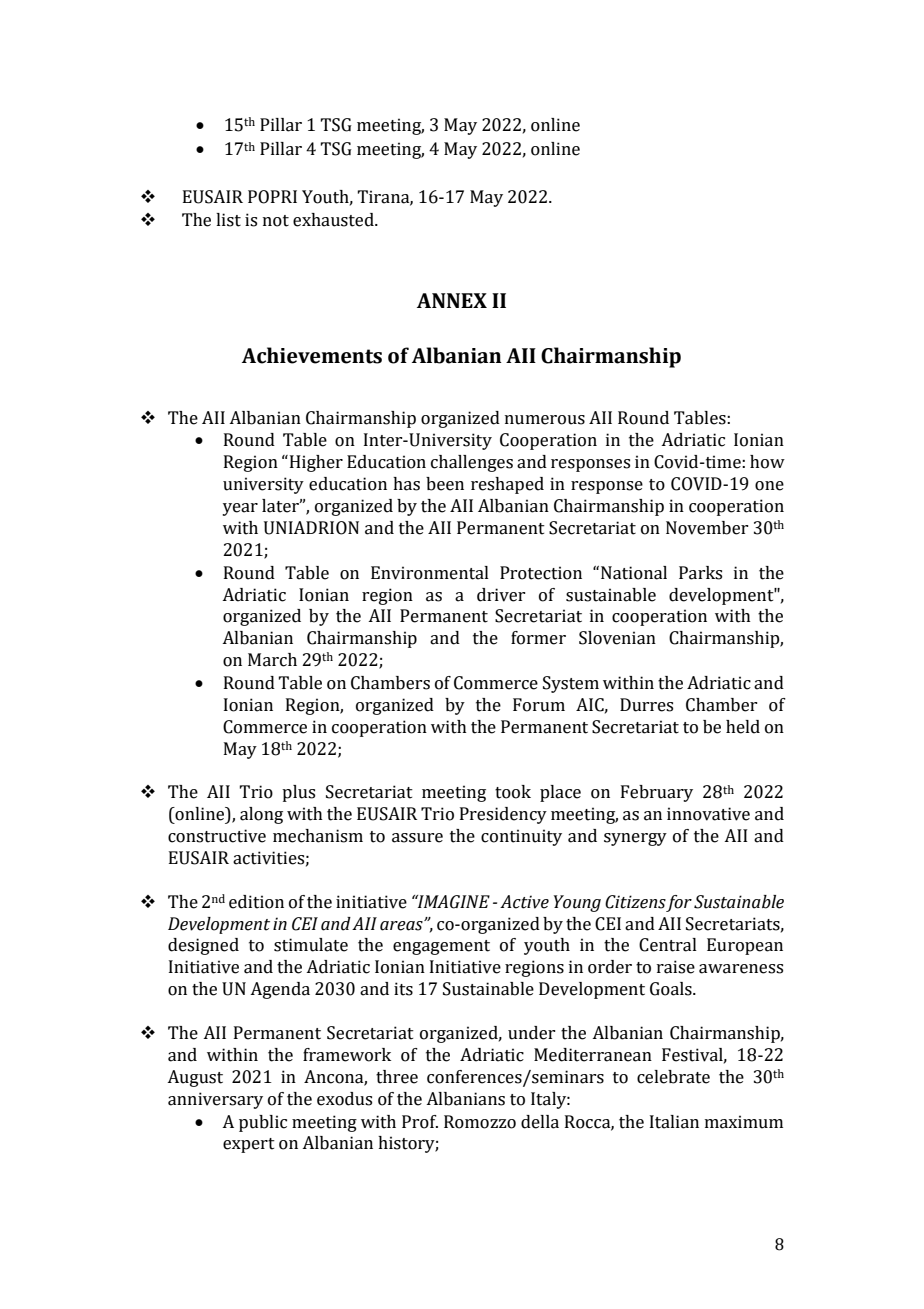 This image has width=924, height=1309. Describe the element at coordinates (539, 705) in the image. I see `Forum` at that location.
